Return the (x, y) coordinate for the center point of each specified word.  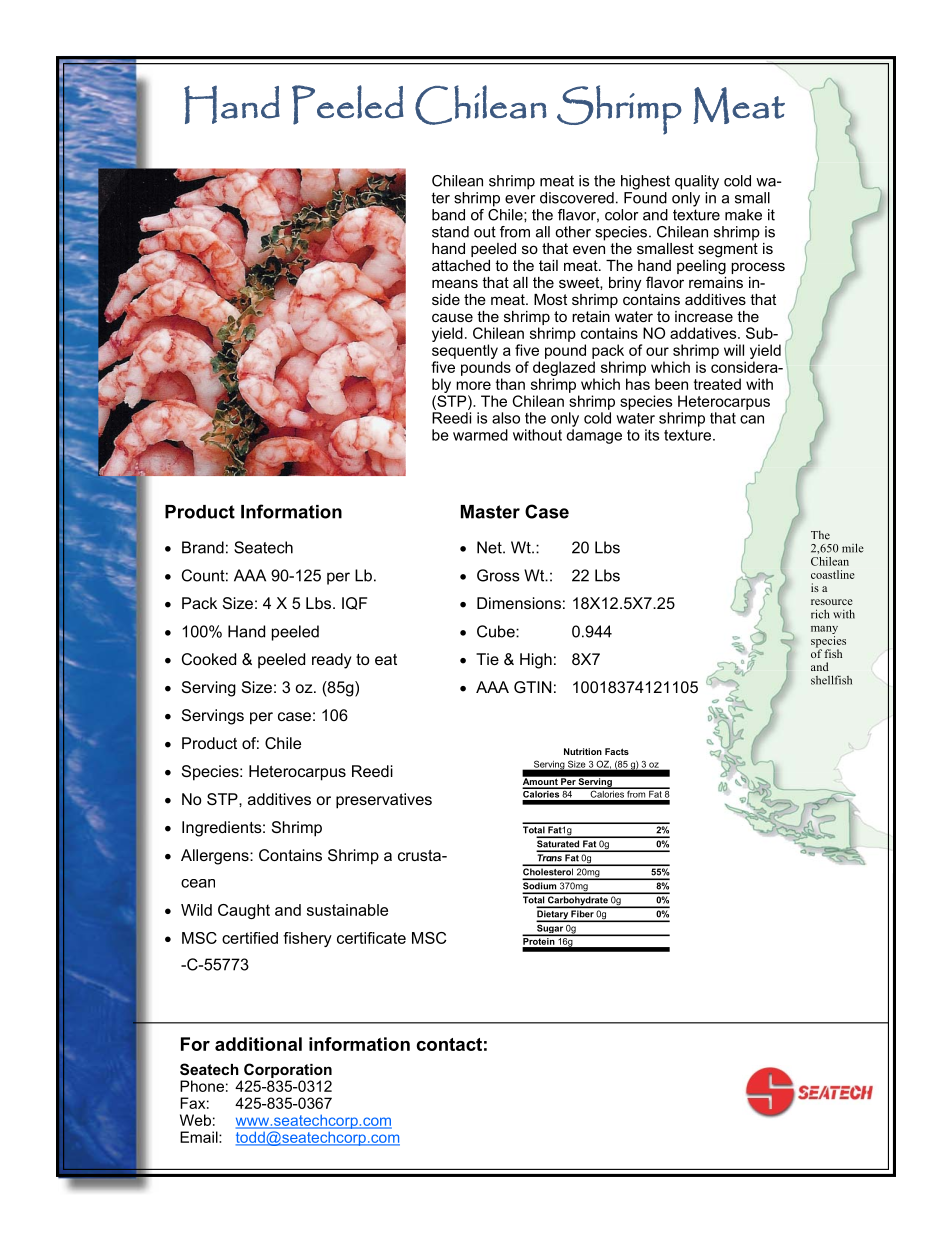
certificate (371, 938)
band (448, 215)
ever (520, 199)
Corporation (288, 1070)
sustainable (347, 910)
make (743, 215)
